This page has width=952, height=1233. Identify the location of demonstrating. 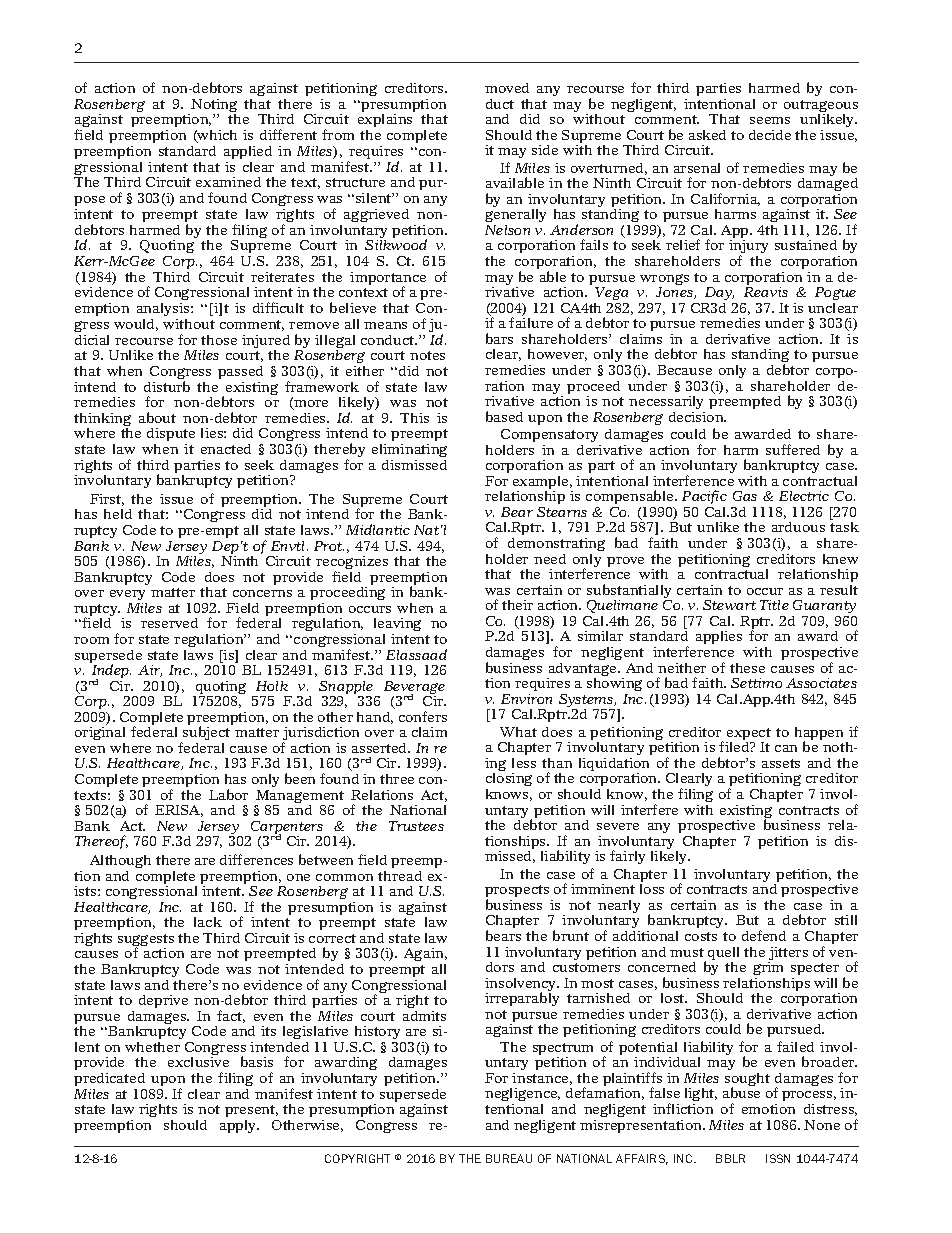
(556, 544).
